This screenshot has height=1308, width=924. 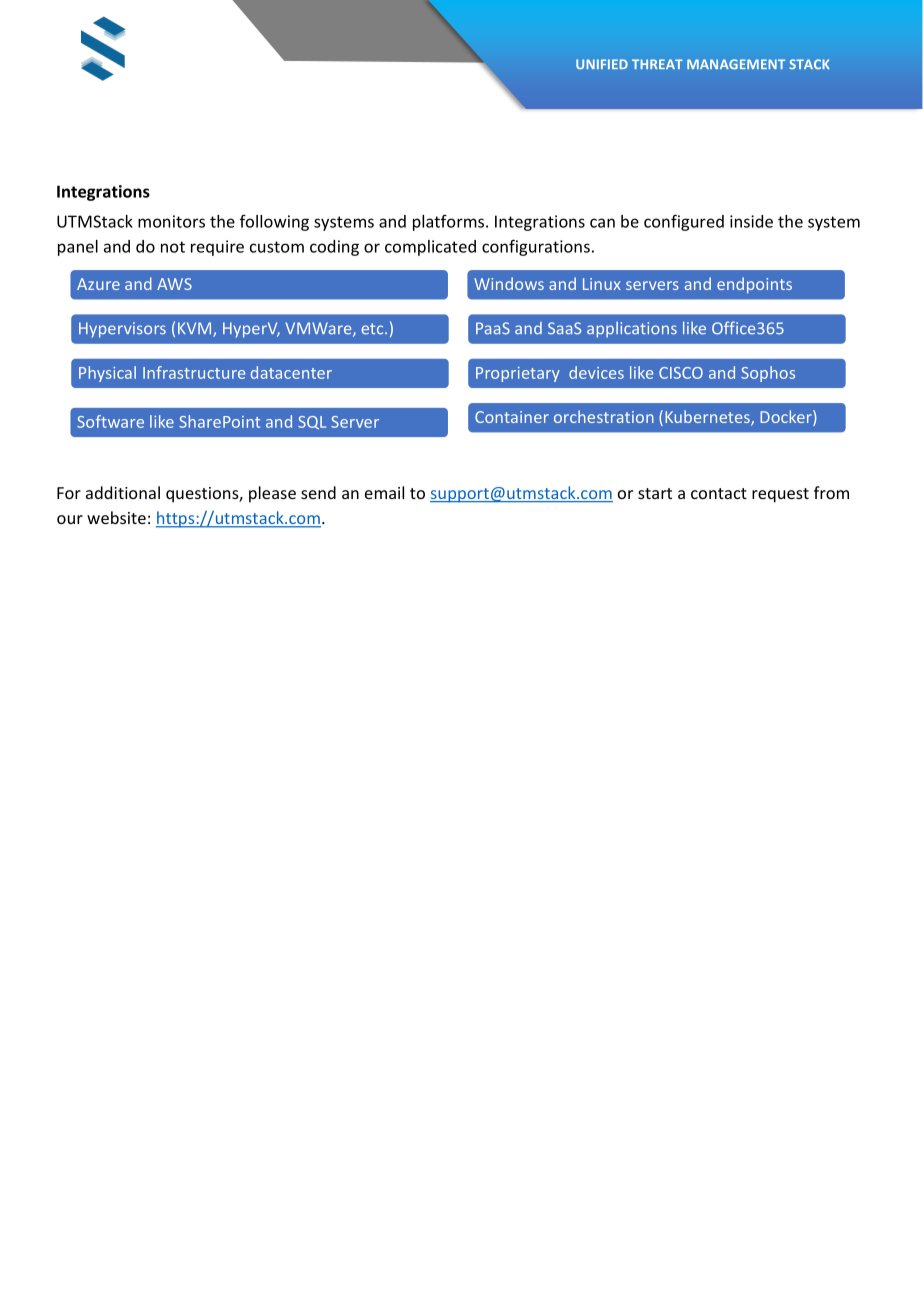 I want to click on THREAT, so click(x=657, y=64).
